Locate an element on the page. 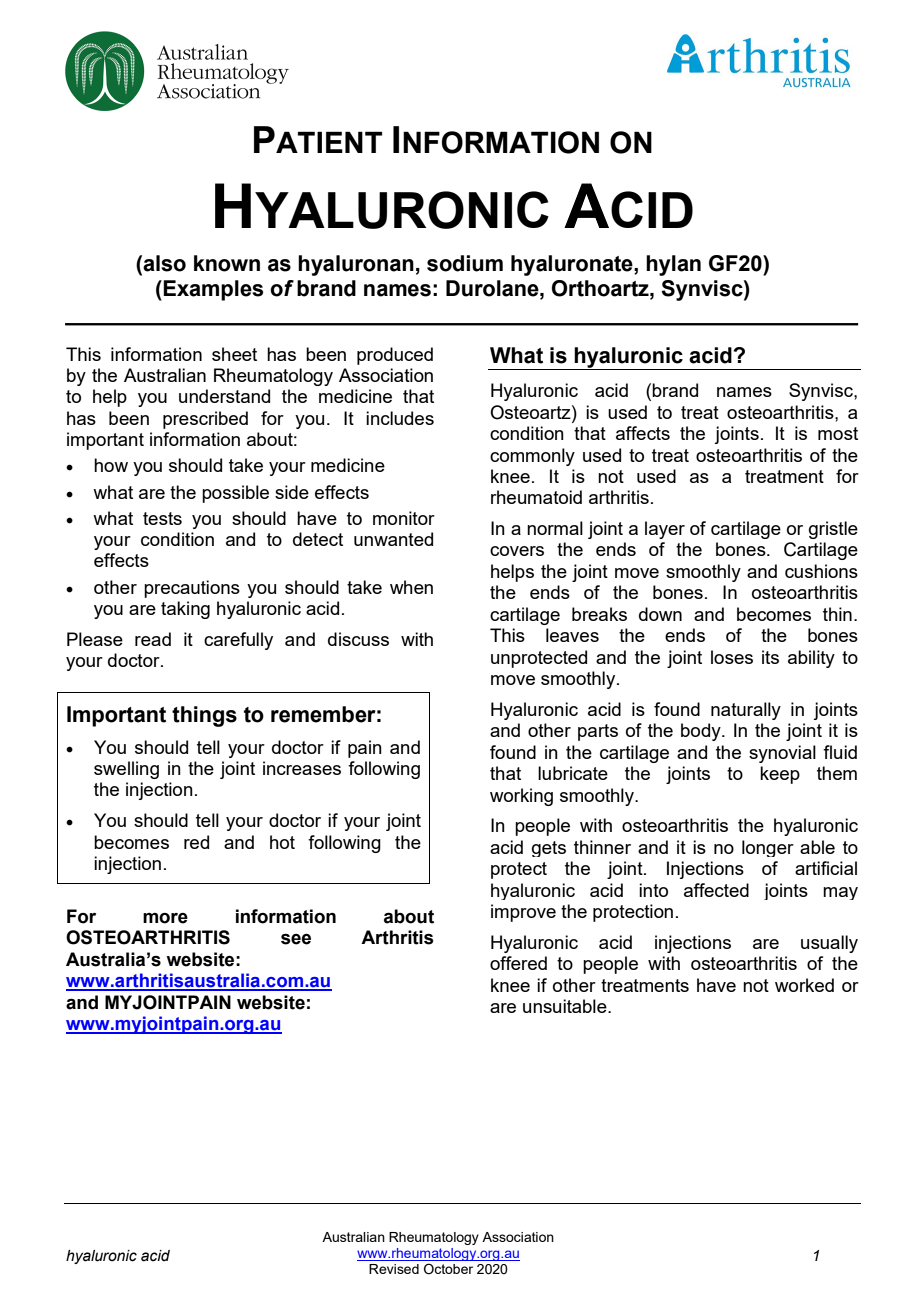 Image resolution: width=924 pixels, height=1308 pixels. swelling is located at coordinates (126, 770).
